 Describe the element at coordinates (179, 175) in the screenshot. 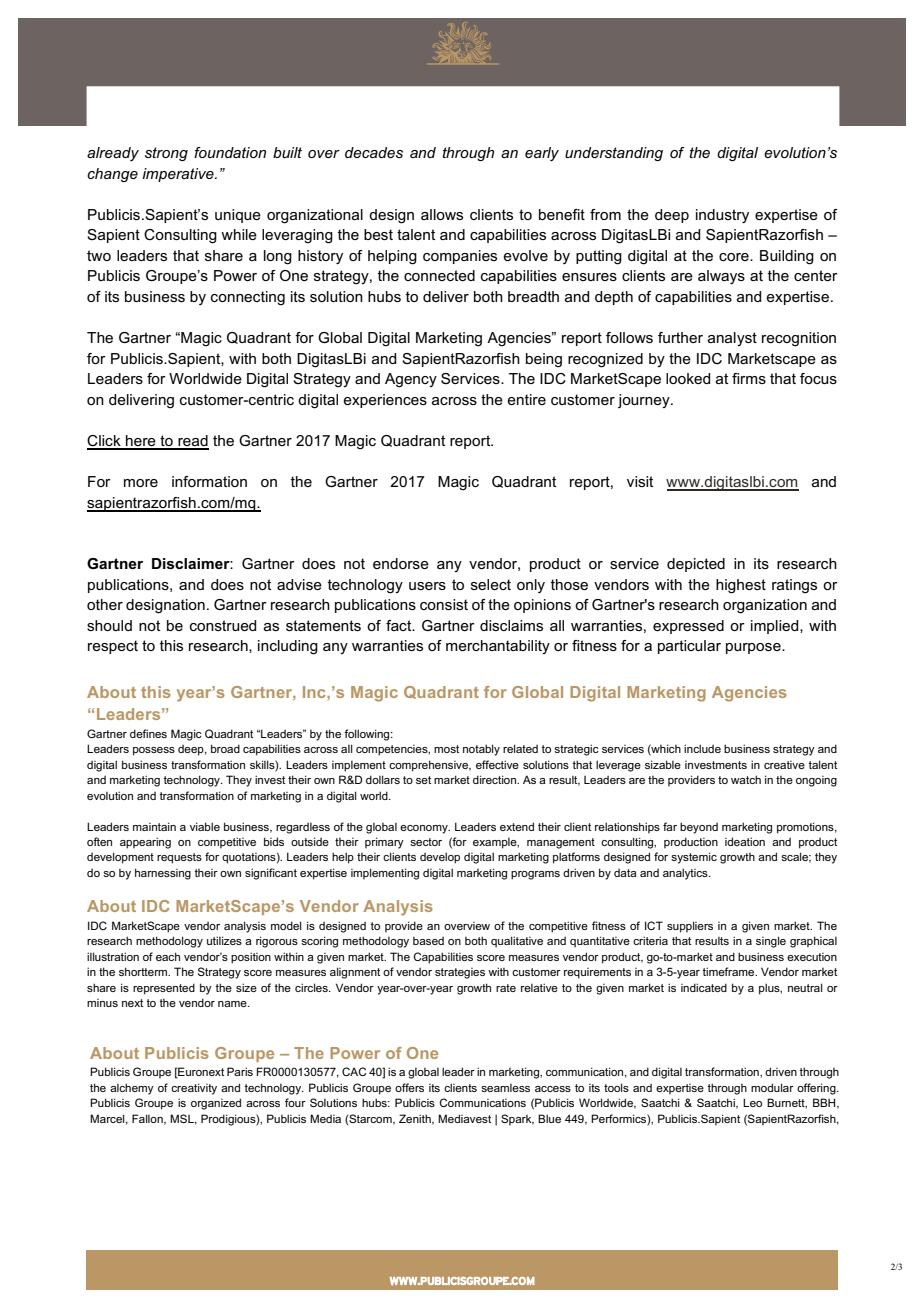

I see `imperative` at that location.
